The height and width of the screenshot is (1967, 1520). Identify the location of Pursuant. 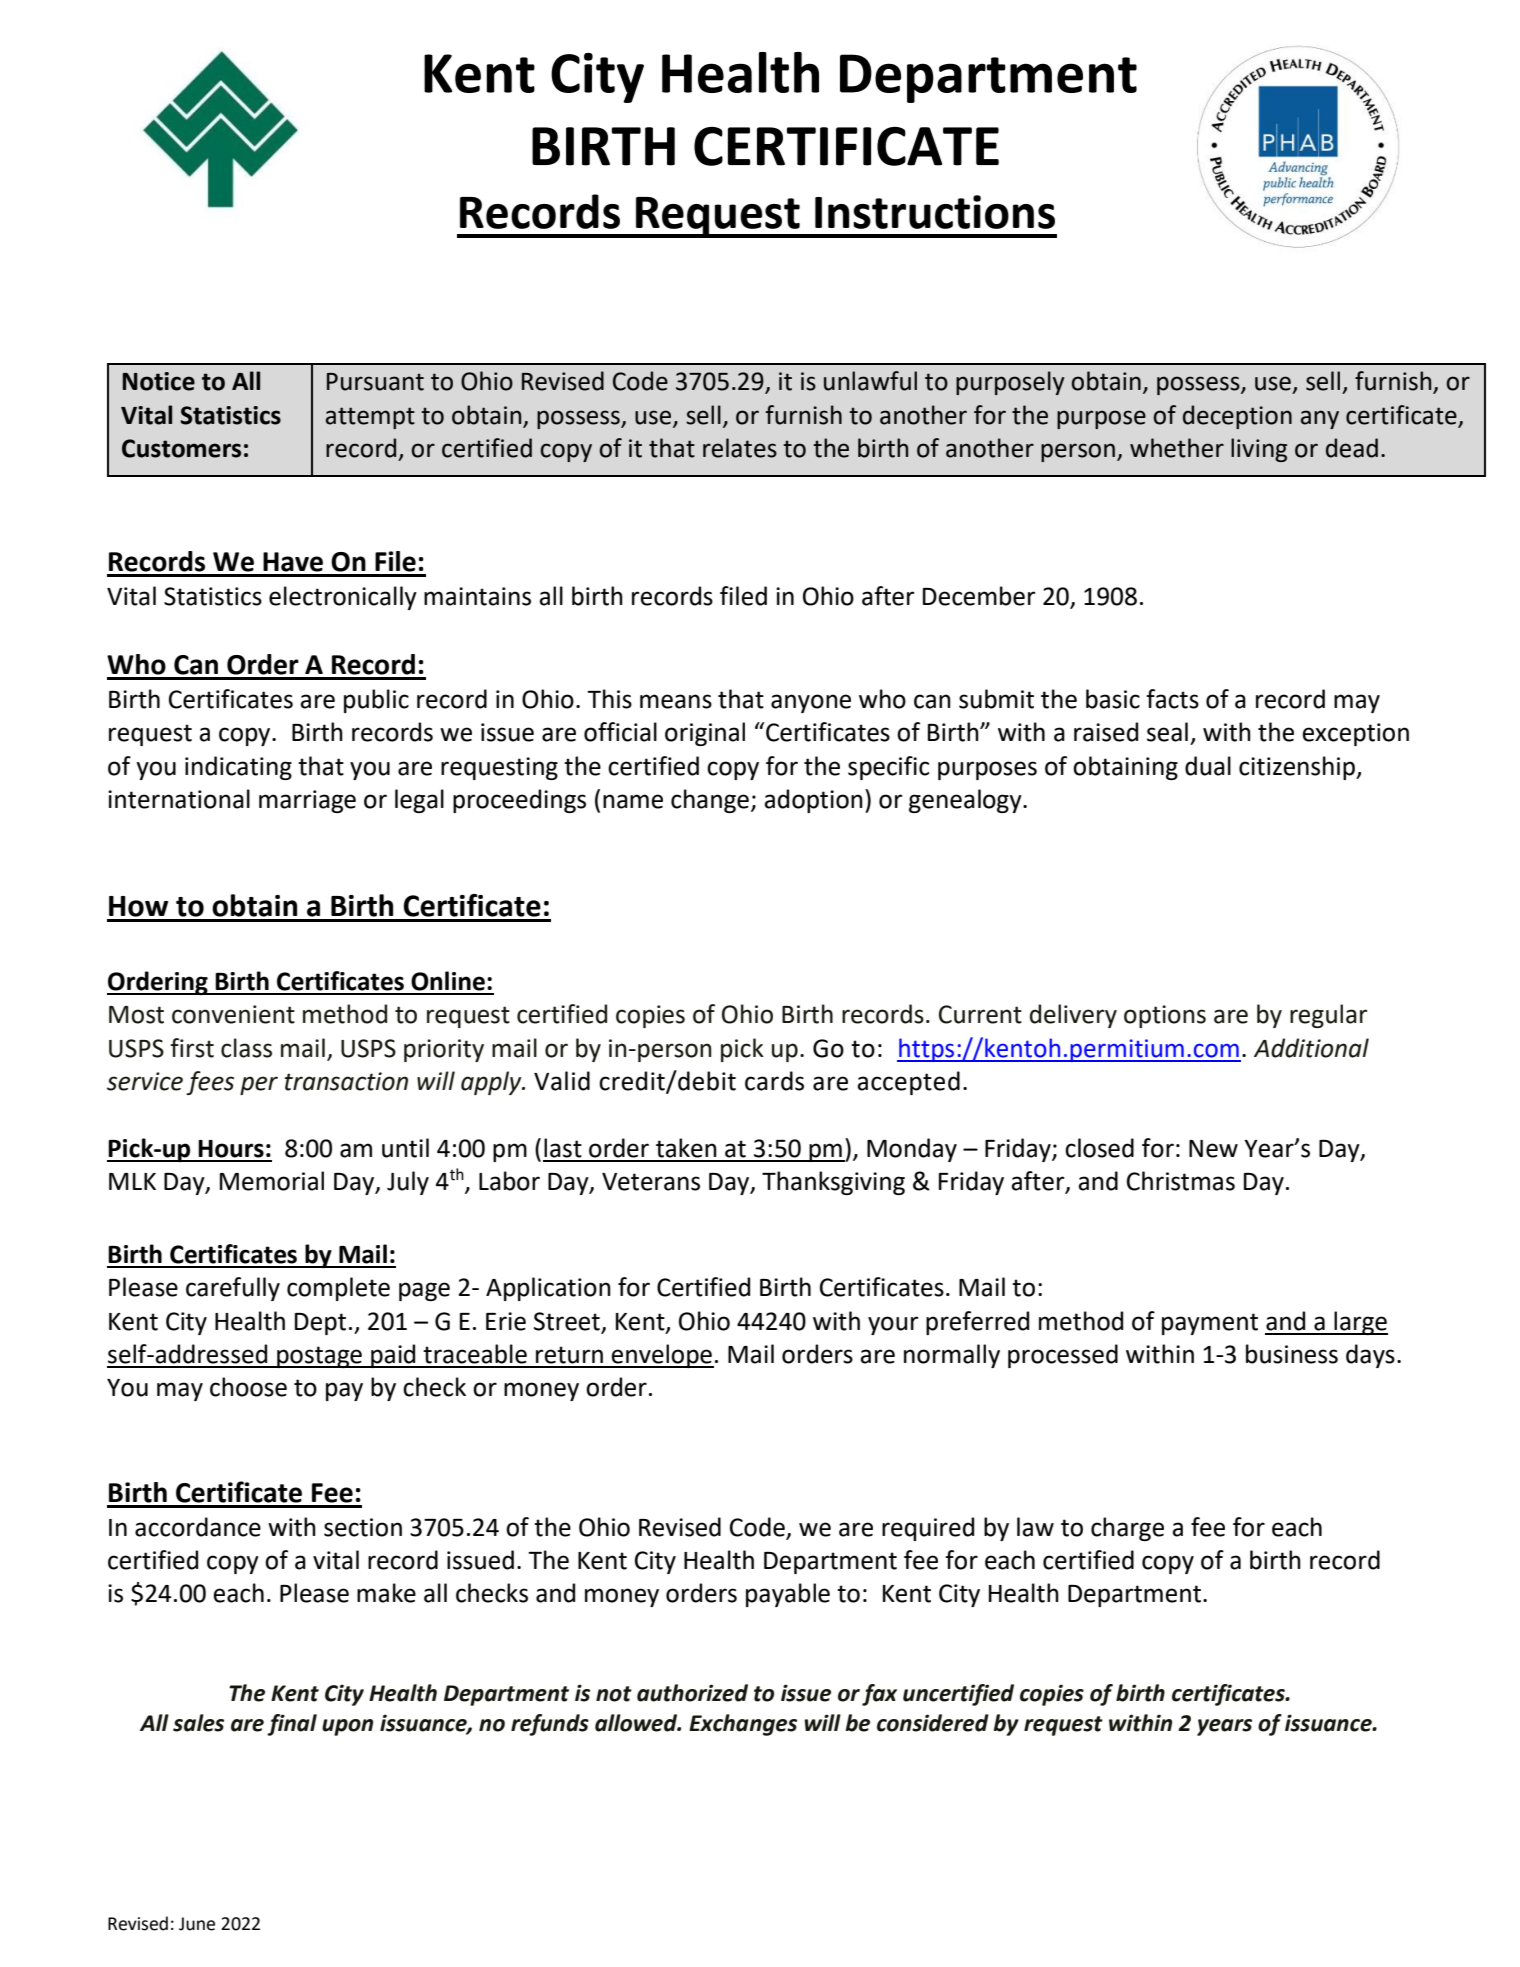
(375, 382).
